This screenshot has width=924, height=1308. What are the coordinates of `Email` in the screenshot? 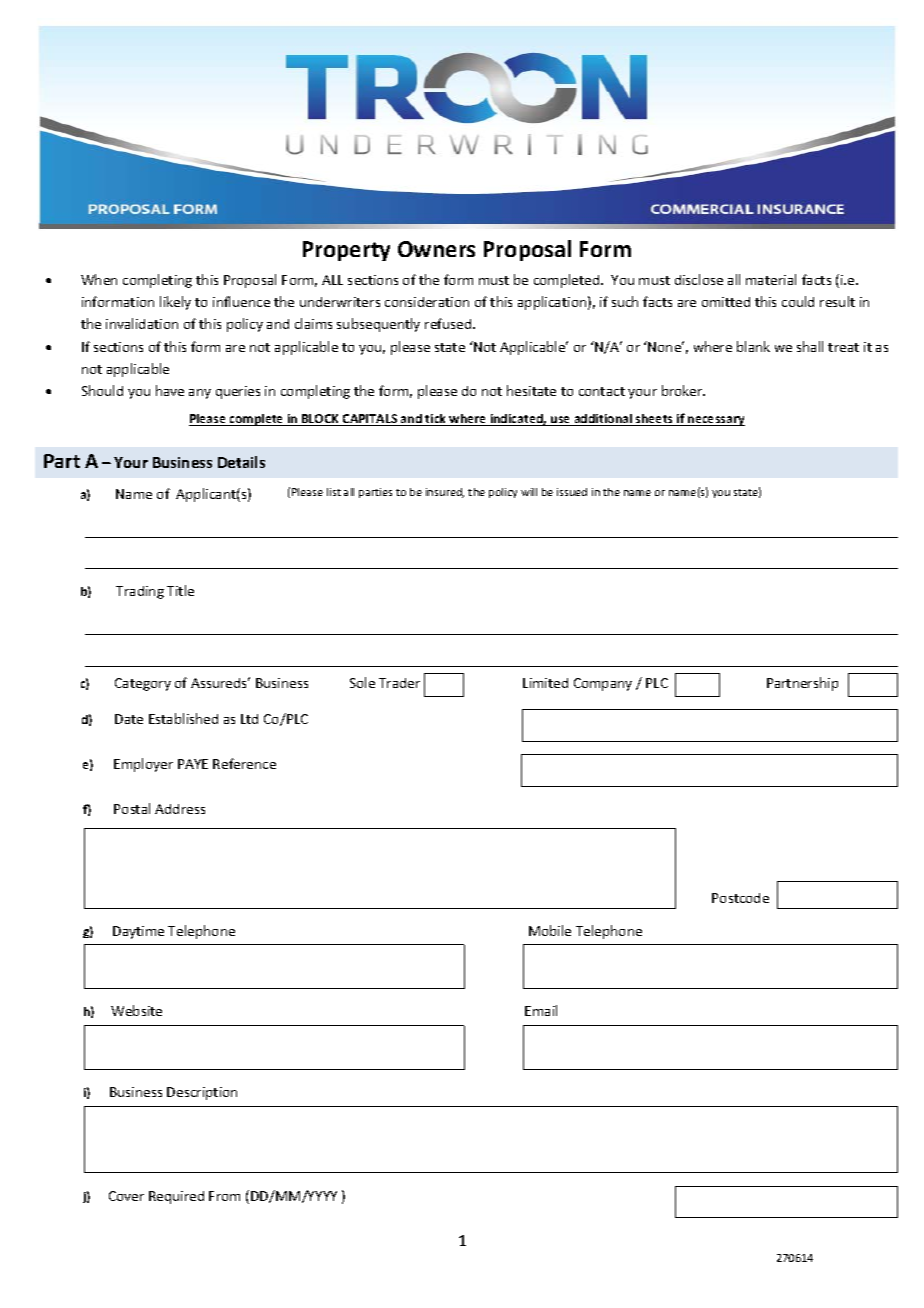 It's located at (541, 1010).
